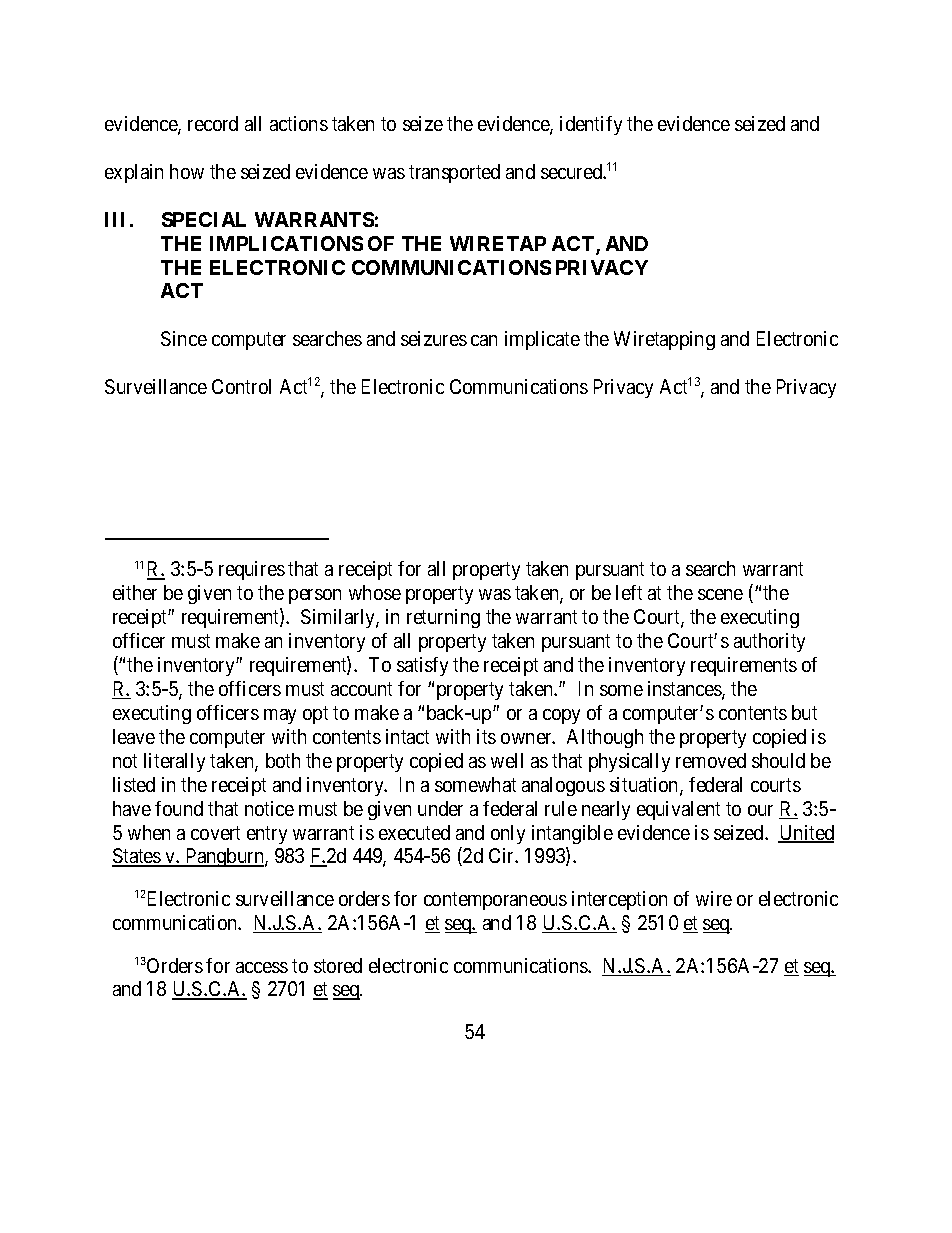 Image resolution: width=952 pixels, height=1233 pixels. What do you see at coordinates (720, 594) in the screenshot?
I see `scene` at bounding box center [720, 594].
